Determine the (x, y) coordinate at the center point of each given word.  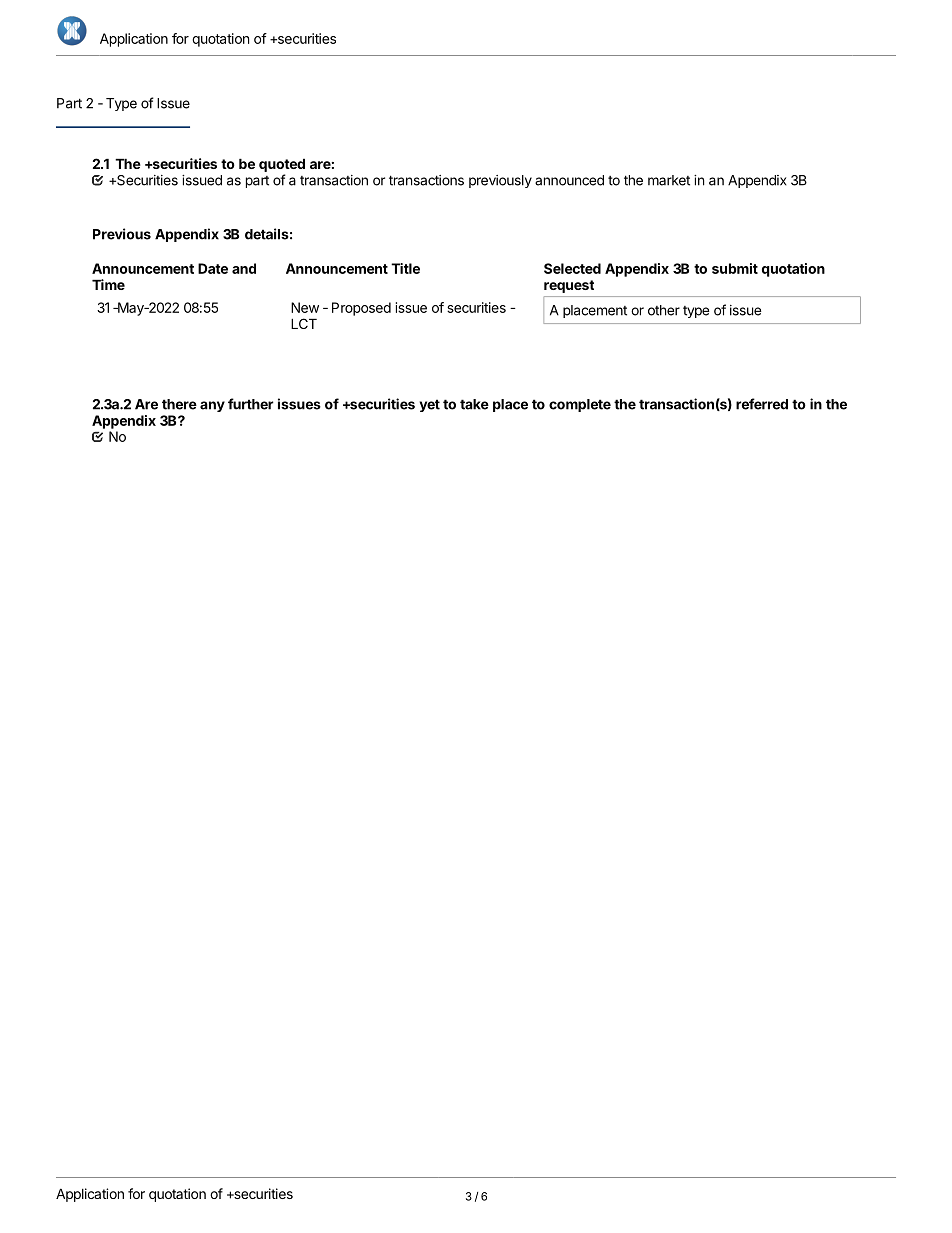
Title (405, 268)
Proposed (361, 309)
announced (569, 180)
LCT (304, 323)
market (669, 180)
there (179, 404)
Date (213, 268)
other (664, 310)
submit (735, 268)
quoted (282, 165)
